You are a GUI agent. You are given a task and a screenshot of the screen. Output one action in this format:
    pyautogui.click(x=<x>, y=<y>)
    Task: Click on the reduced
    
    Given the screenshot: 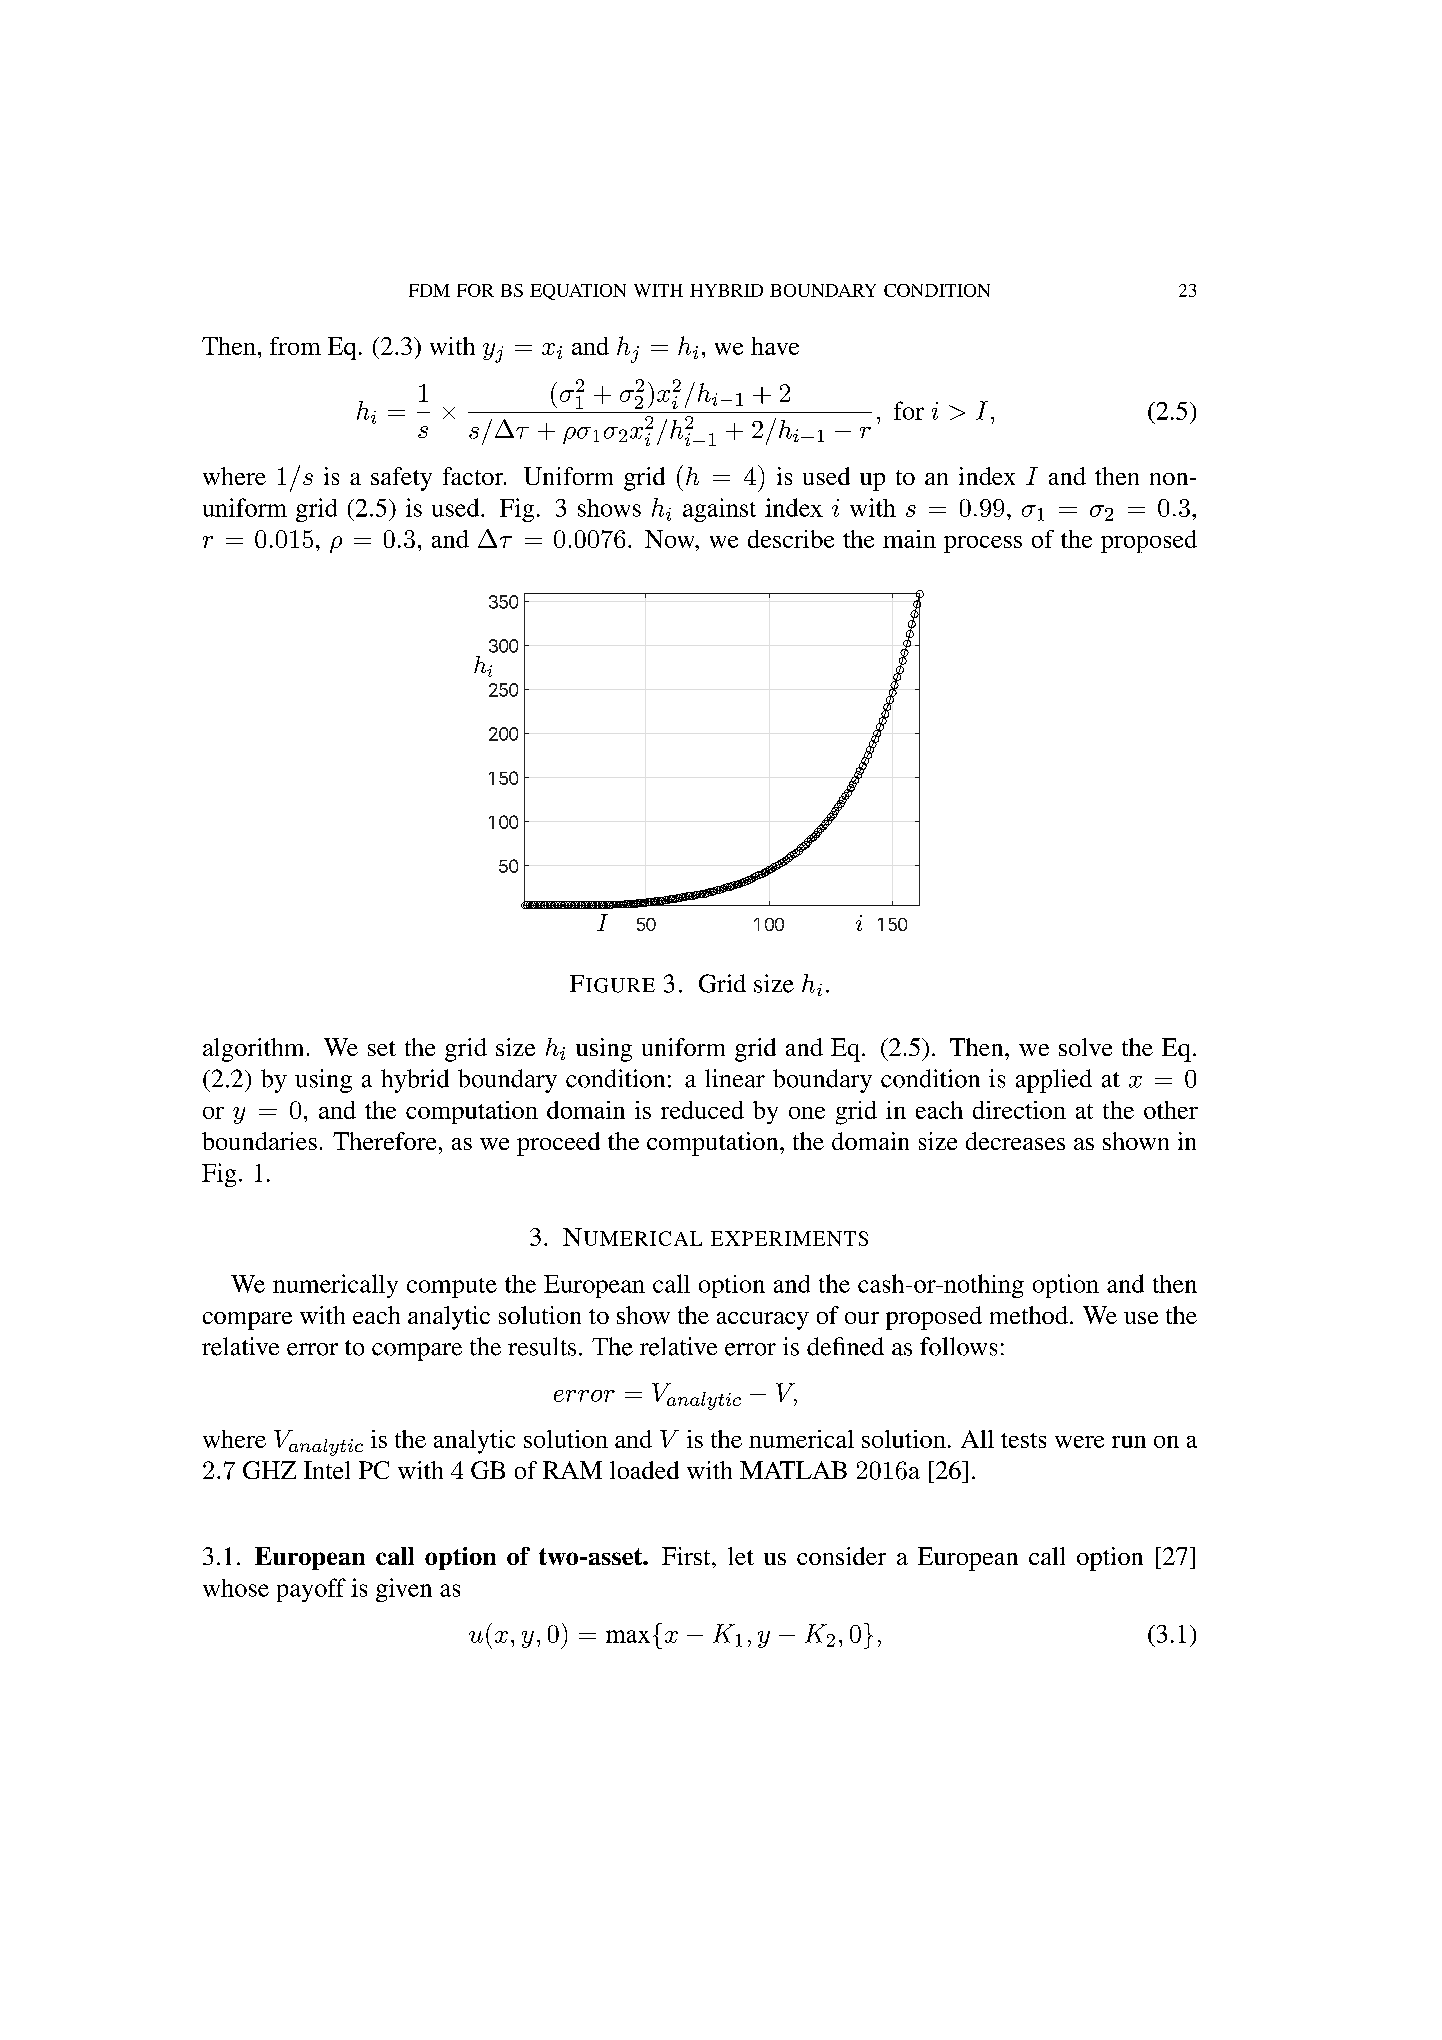 What is the action you would take?
    pyautogui.click(x=702, y=1110)
